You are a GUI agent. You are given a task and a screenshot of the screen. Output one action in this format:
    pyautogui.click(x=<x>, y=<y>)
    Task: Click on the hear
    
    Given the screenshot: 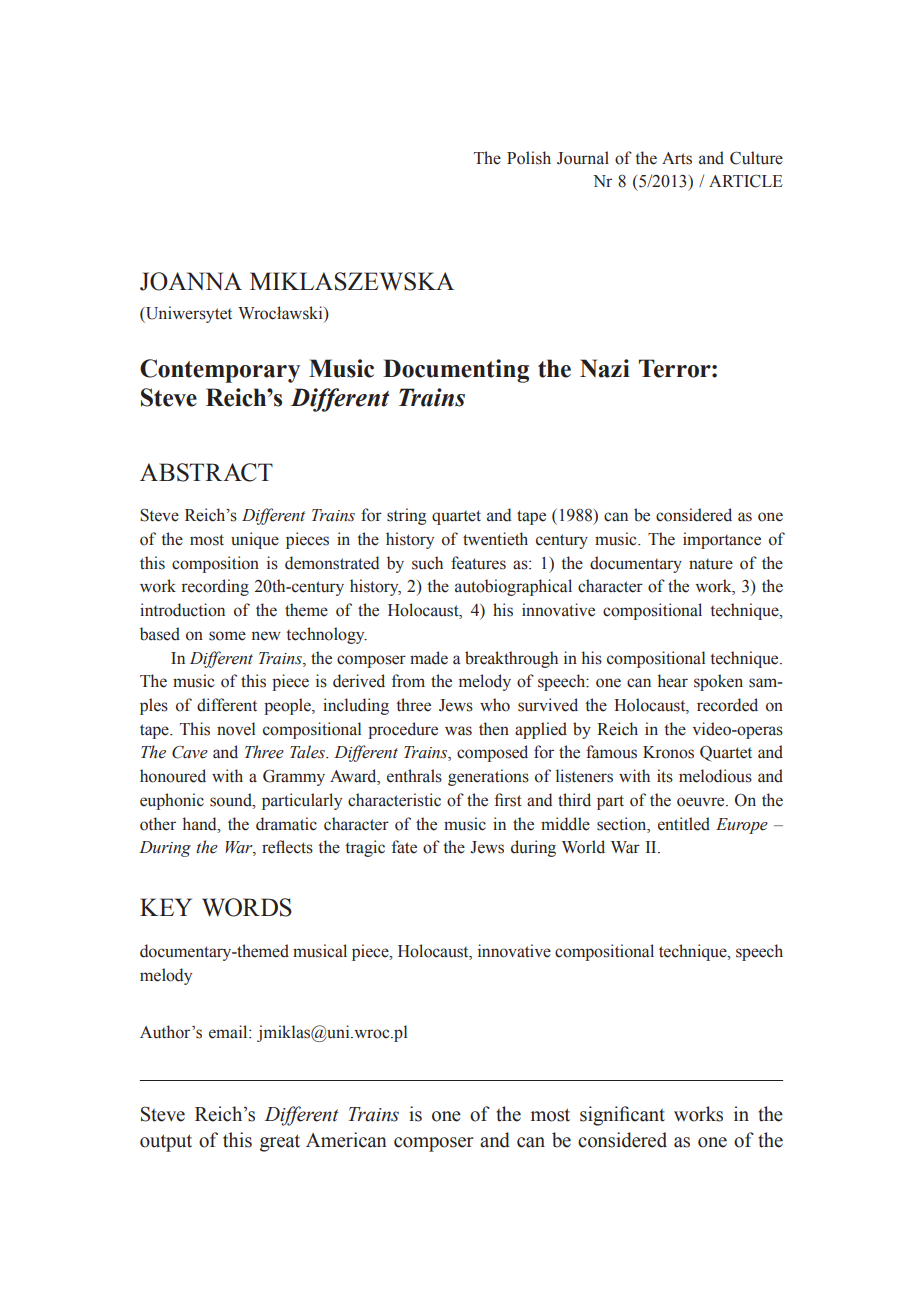 What is the action you would take?
    pyautogui.click(x=673, y=681)
